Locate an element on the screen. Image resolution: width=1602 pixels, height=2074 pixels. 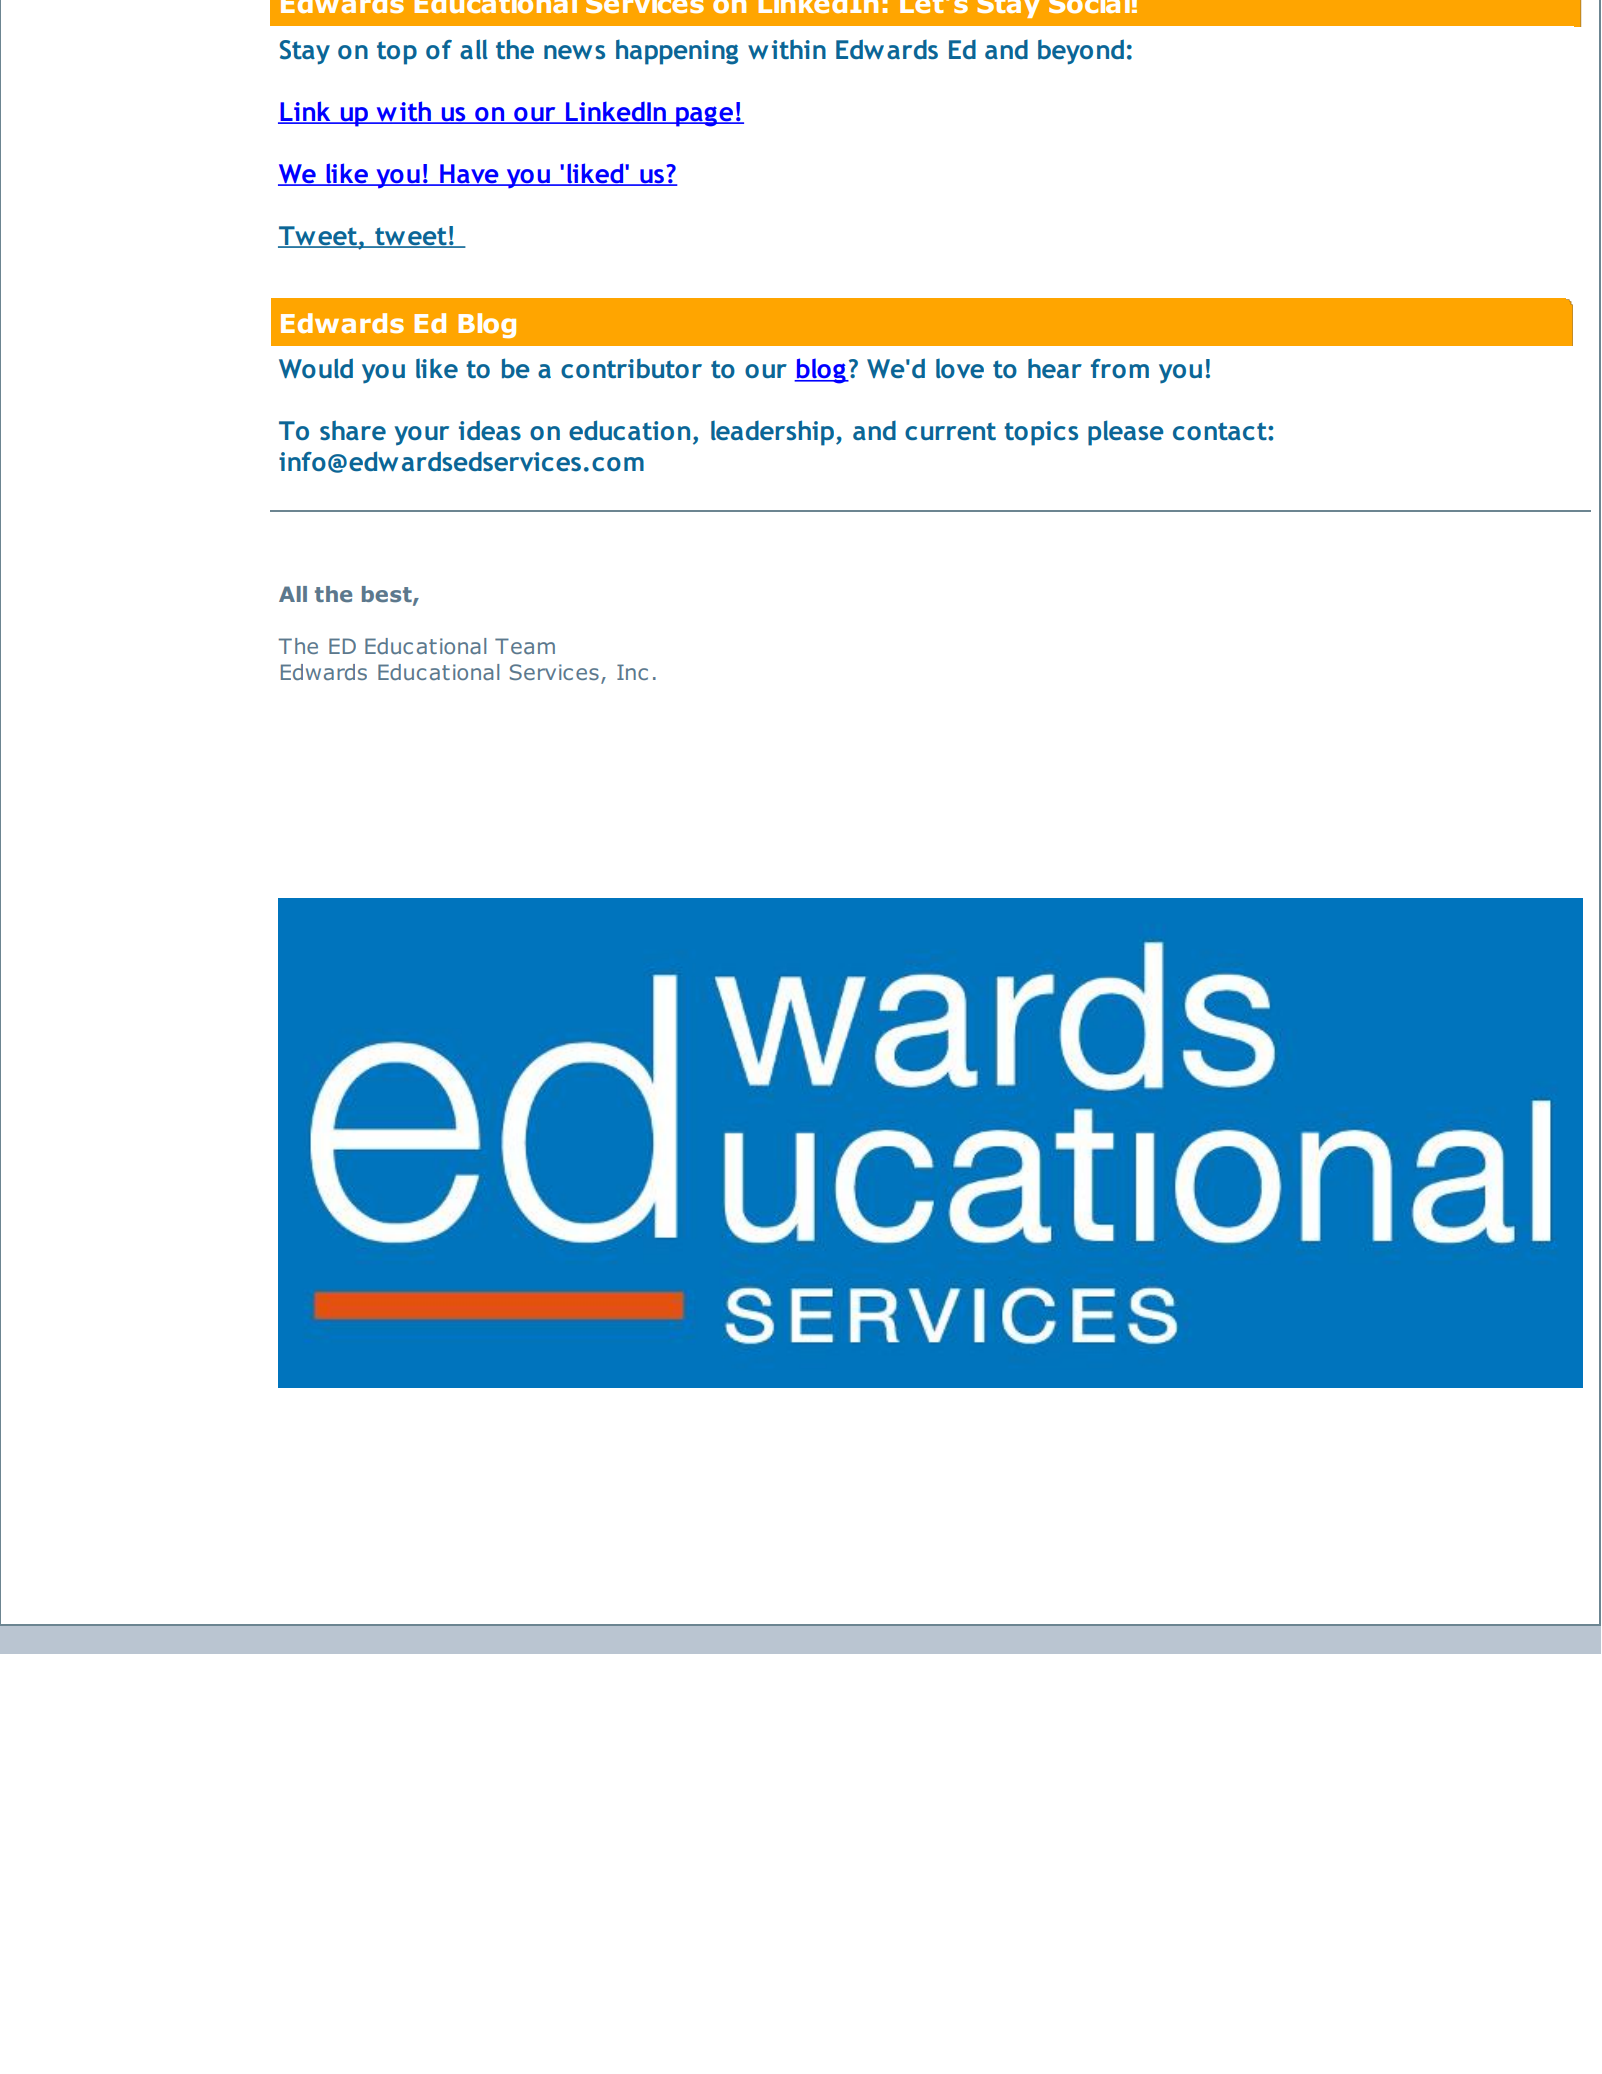
happening is located at coordinates (677, 52).
